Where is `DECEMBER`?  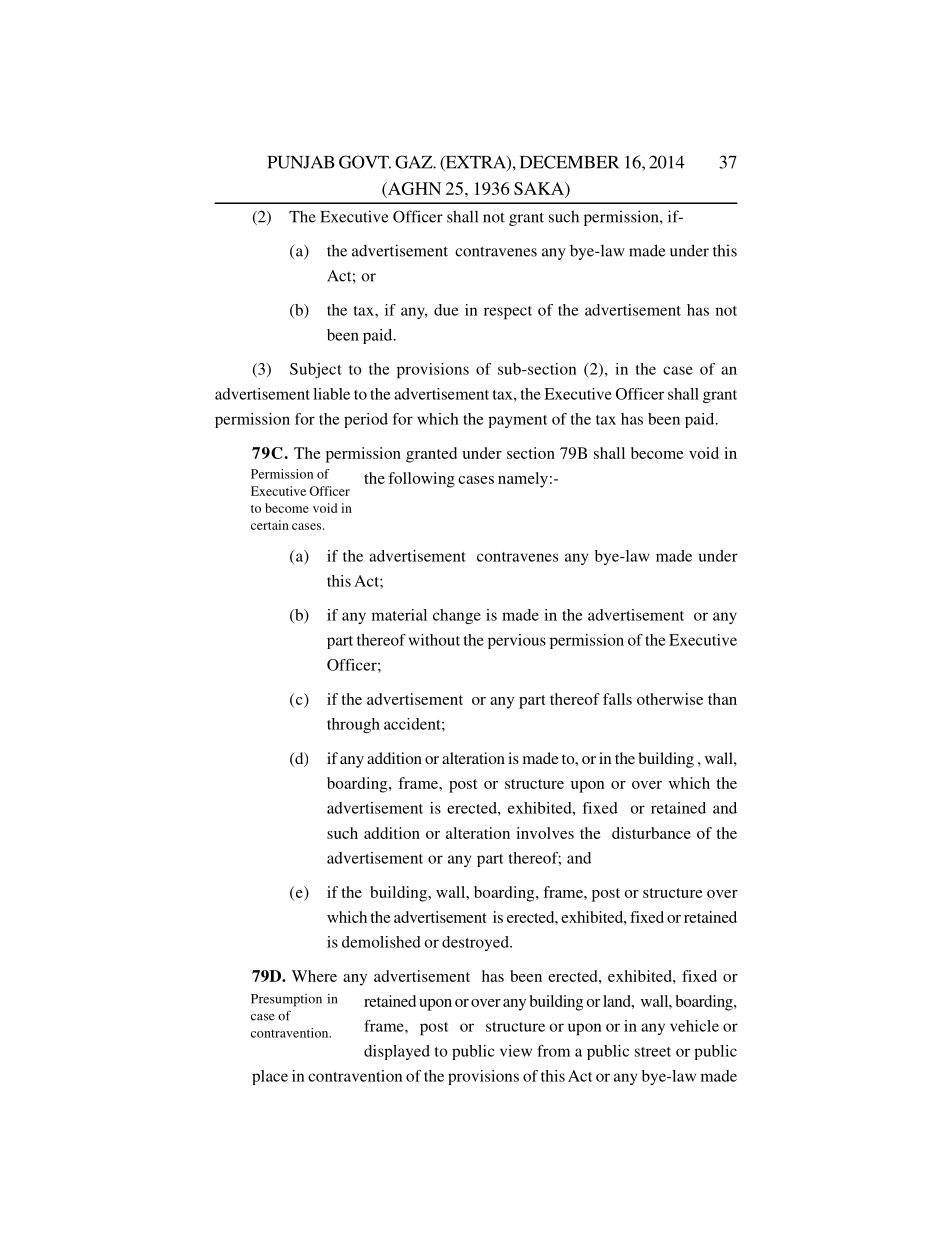
DECEMBER is located at coordinates (569, 162).
